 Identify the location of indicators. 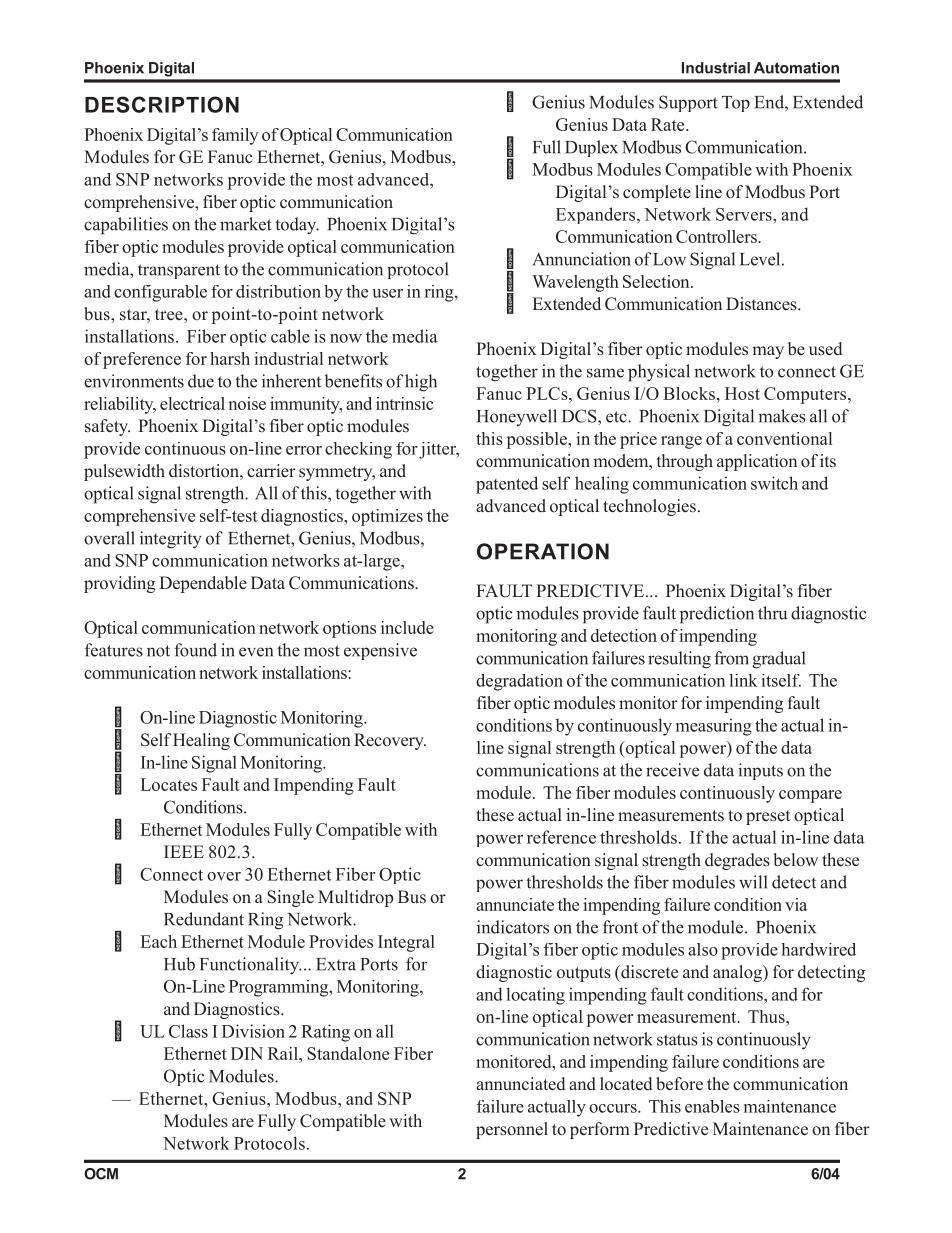
(513, 927).
